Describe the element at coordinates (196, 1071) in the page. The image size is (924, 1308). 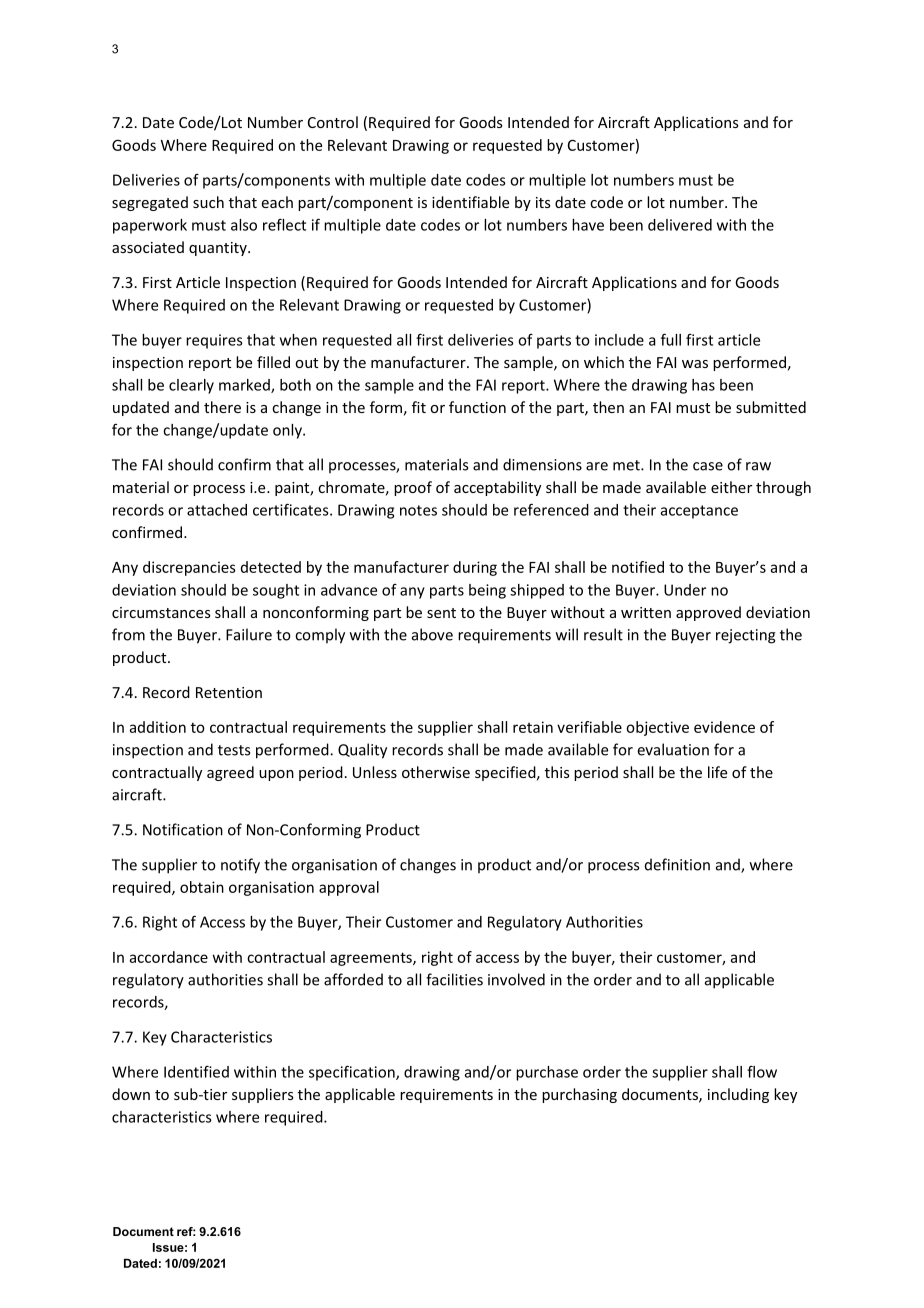
I see `Identified` at that location.
